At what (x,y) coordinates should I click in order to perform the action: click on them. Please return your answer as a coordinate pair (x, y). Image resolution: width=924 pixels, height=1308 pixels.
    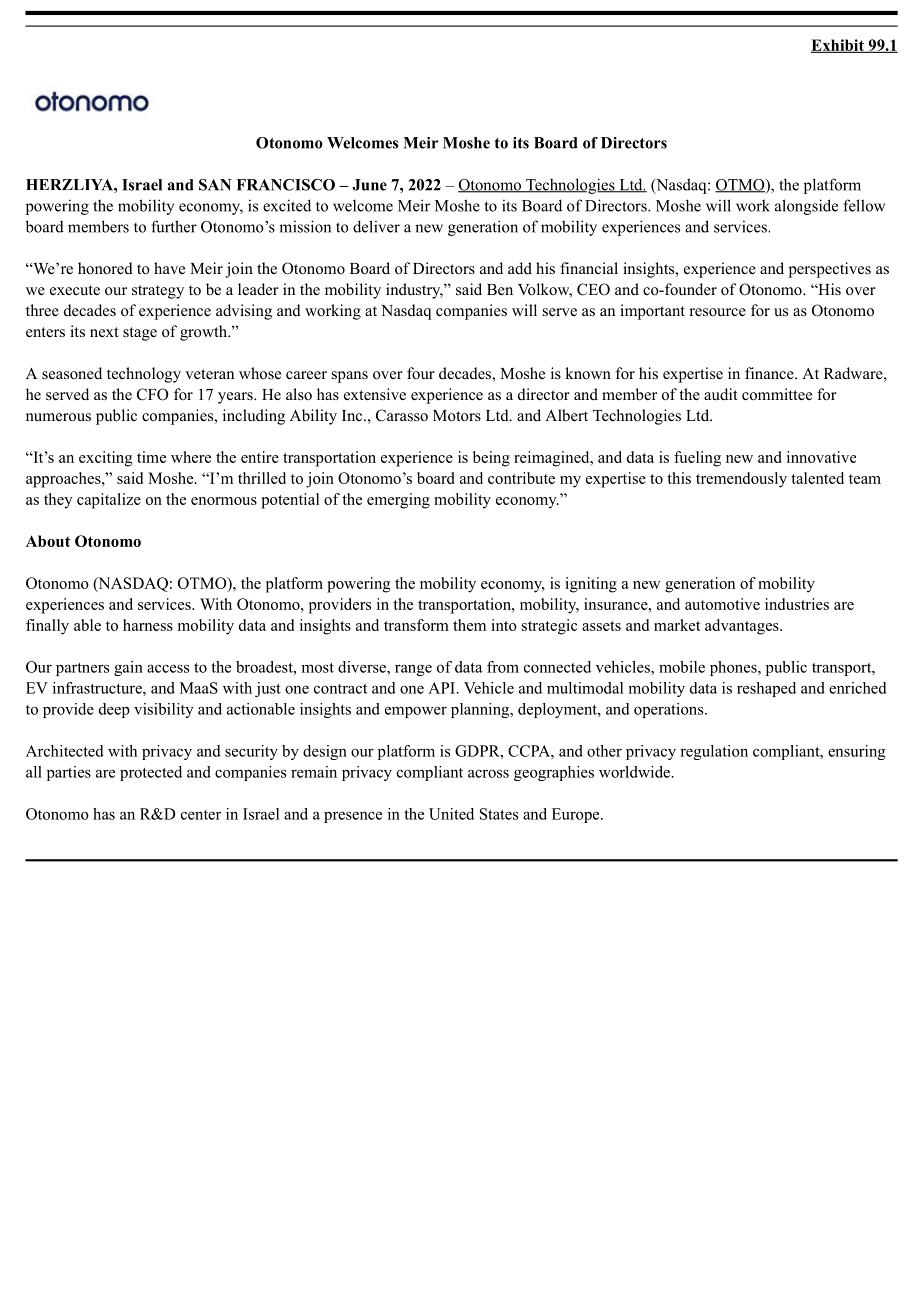
    Looking at the image, I should click on (469, 625).
